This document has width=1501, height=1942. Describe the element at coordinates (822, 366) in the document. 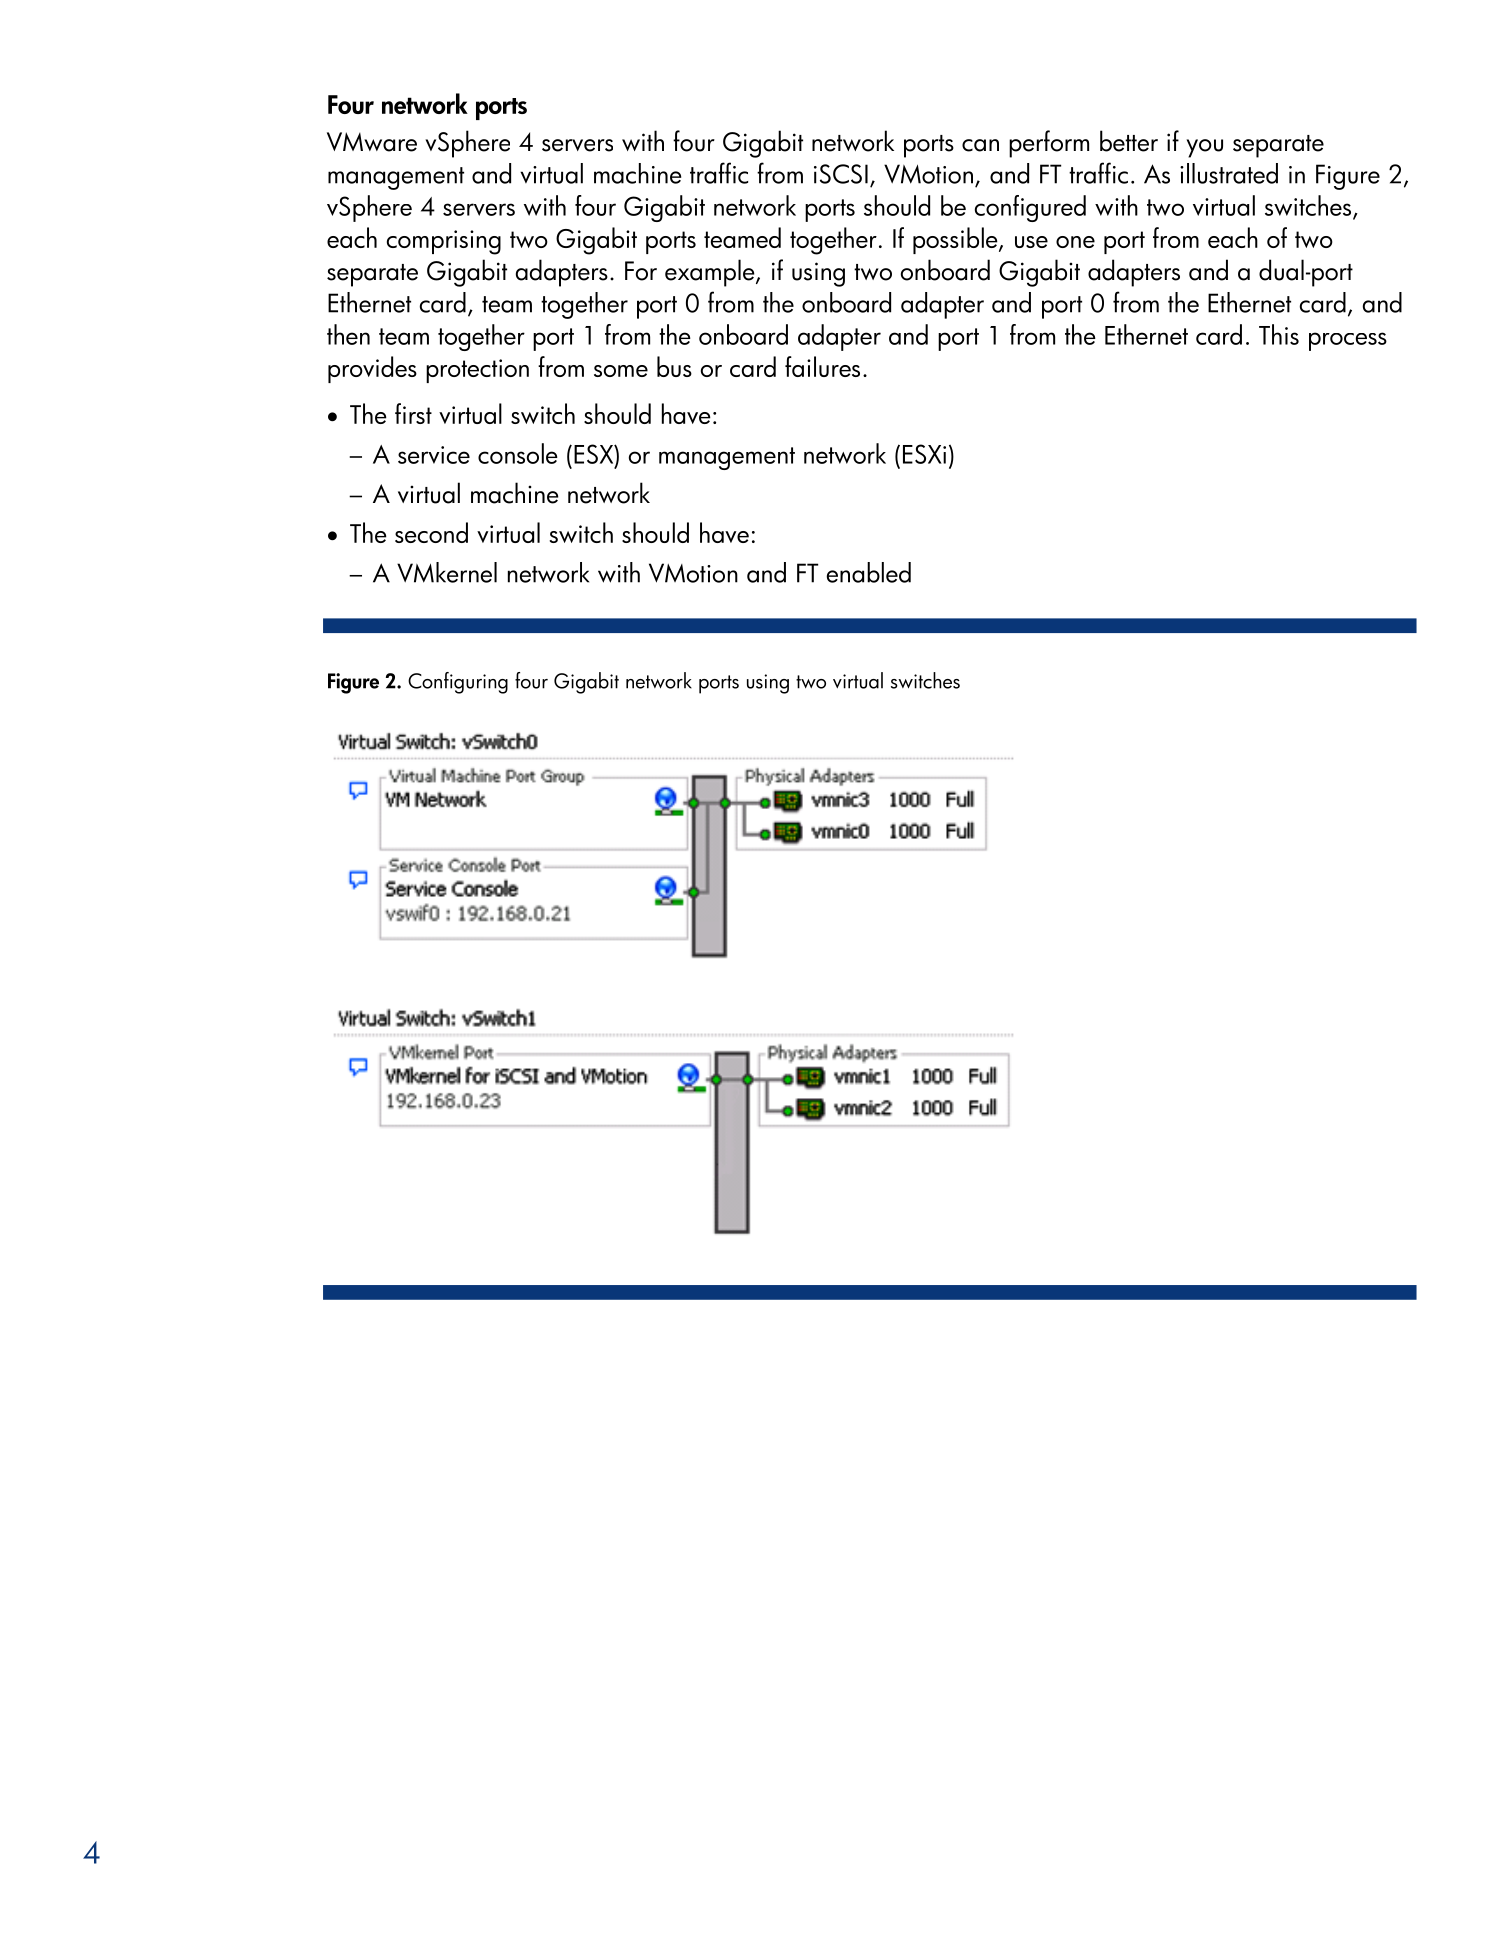

I see `failures` at that location.
